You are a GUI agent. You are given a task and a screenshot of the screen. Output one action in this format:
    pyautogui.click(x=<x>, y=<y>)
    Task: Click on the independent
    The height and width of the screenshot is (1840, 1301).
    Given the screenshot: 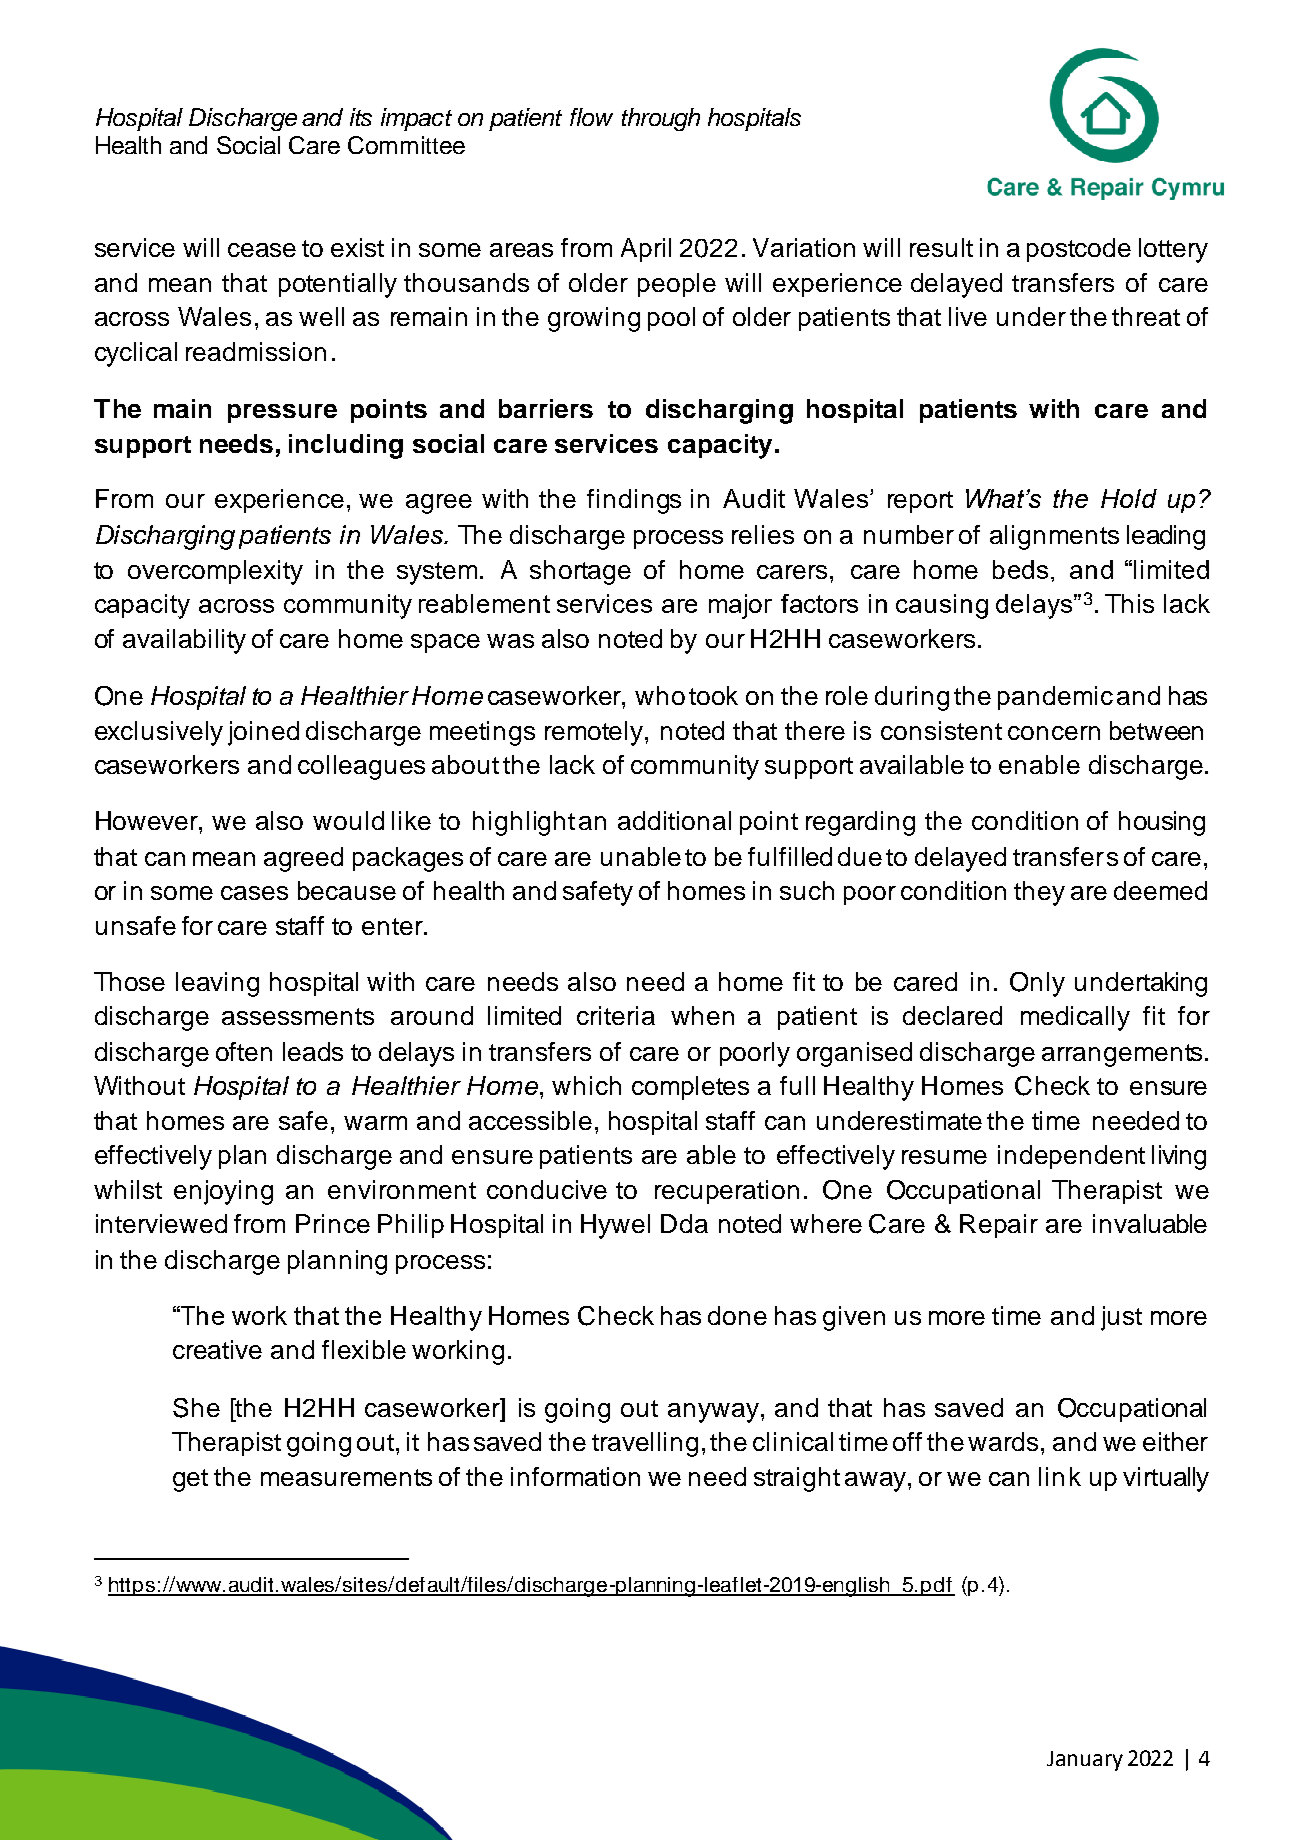 What is the action you would take?
    pyautogui.click(x=1071, y=1157)
